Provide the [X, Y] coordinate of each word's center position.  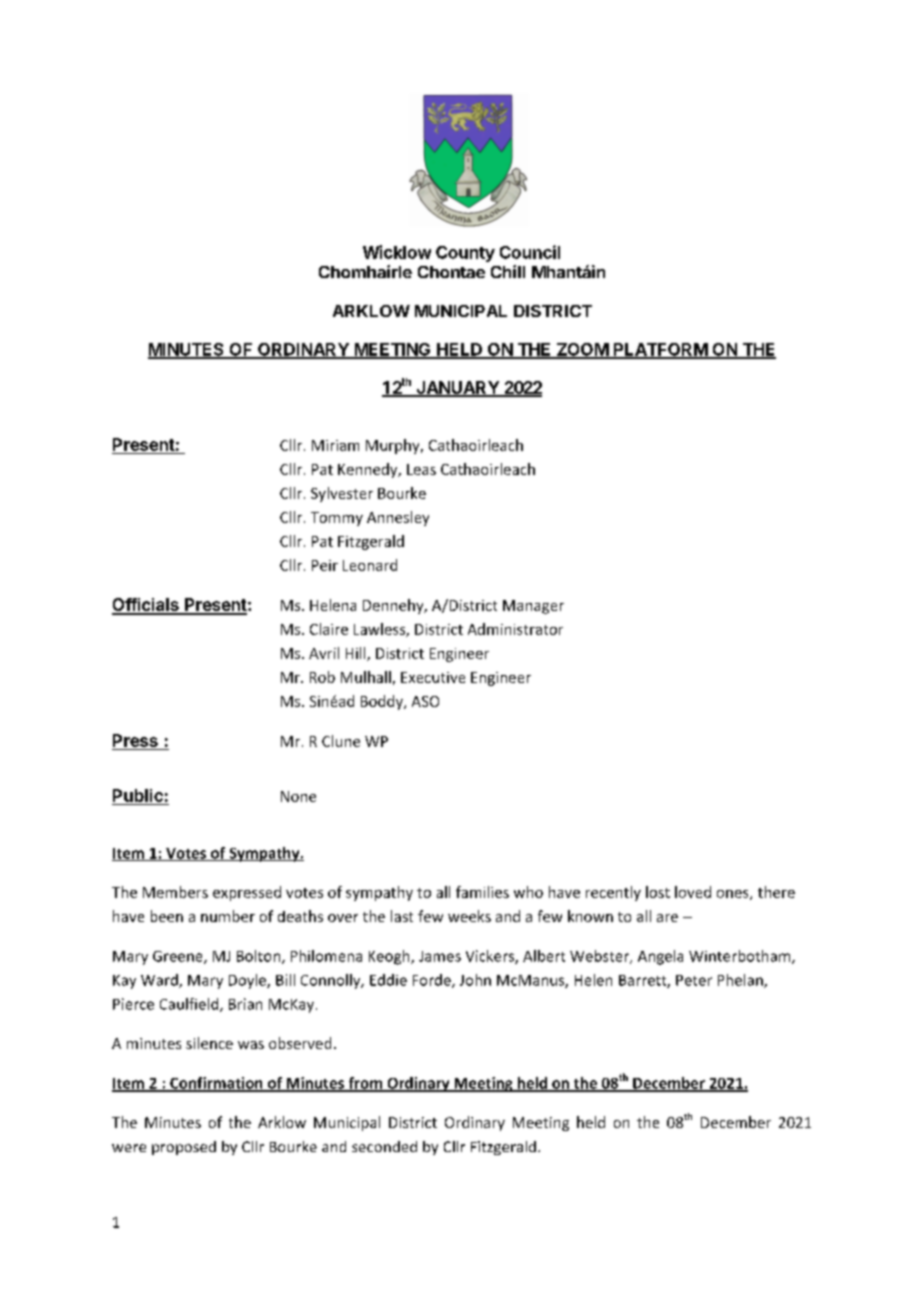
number [228, 916]
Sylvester [342, 494]
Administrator [515, 629]
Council [530, 252]
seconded [384, 1146]
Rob [322, 677]
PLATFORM [660, 350]
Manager [533, 607]
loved [693, 892]
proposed [184, 1148]
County [465, 254]
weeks [469, 916]
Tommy [337, 519]
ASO [425, 701]
